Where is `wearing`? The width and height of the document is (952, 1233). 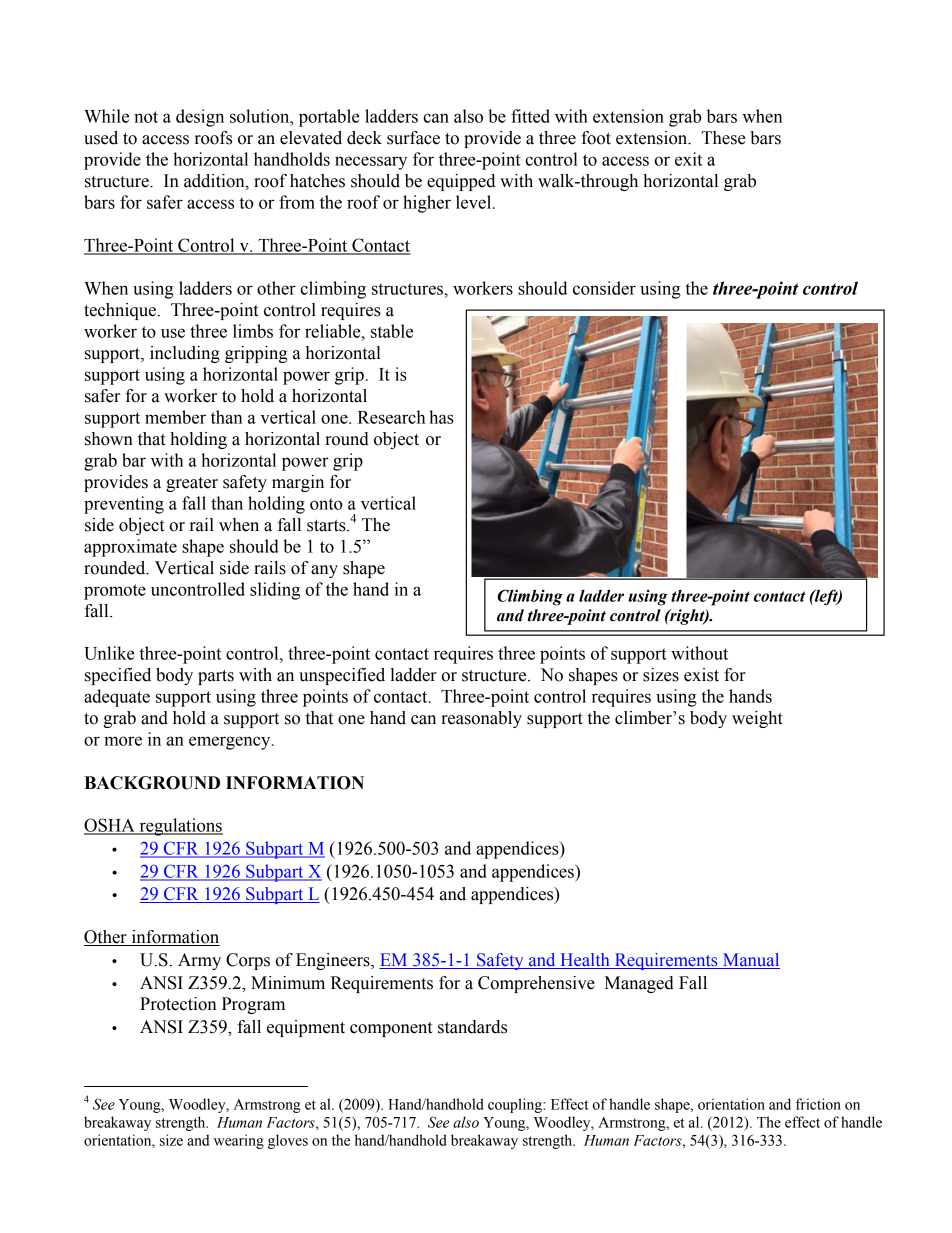 wearing is located at coordinates (239, 1141).
